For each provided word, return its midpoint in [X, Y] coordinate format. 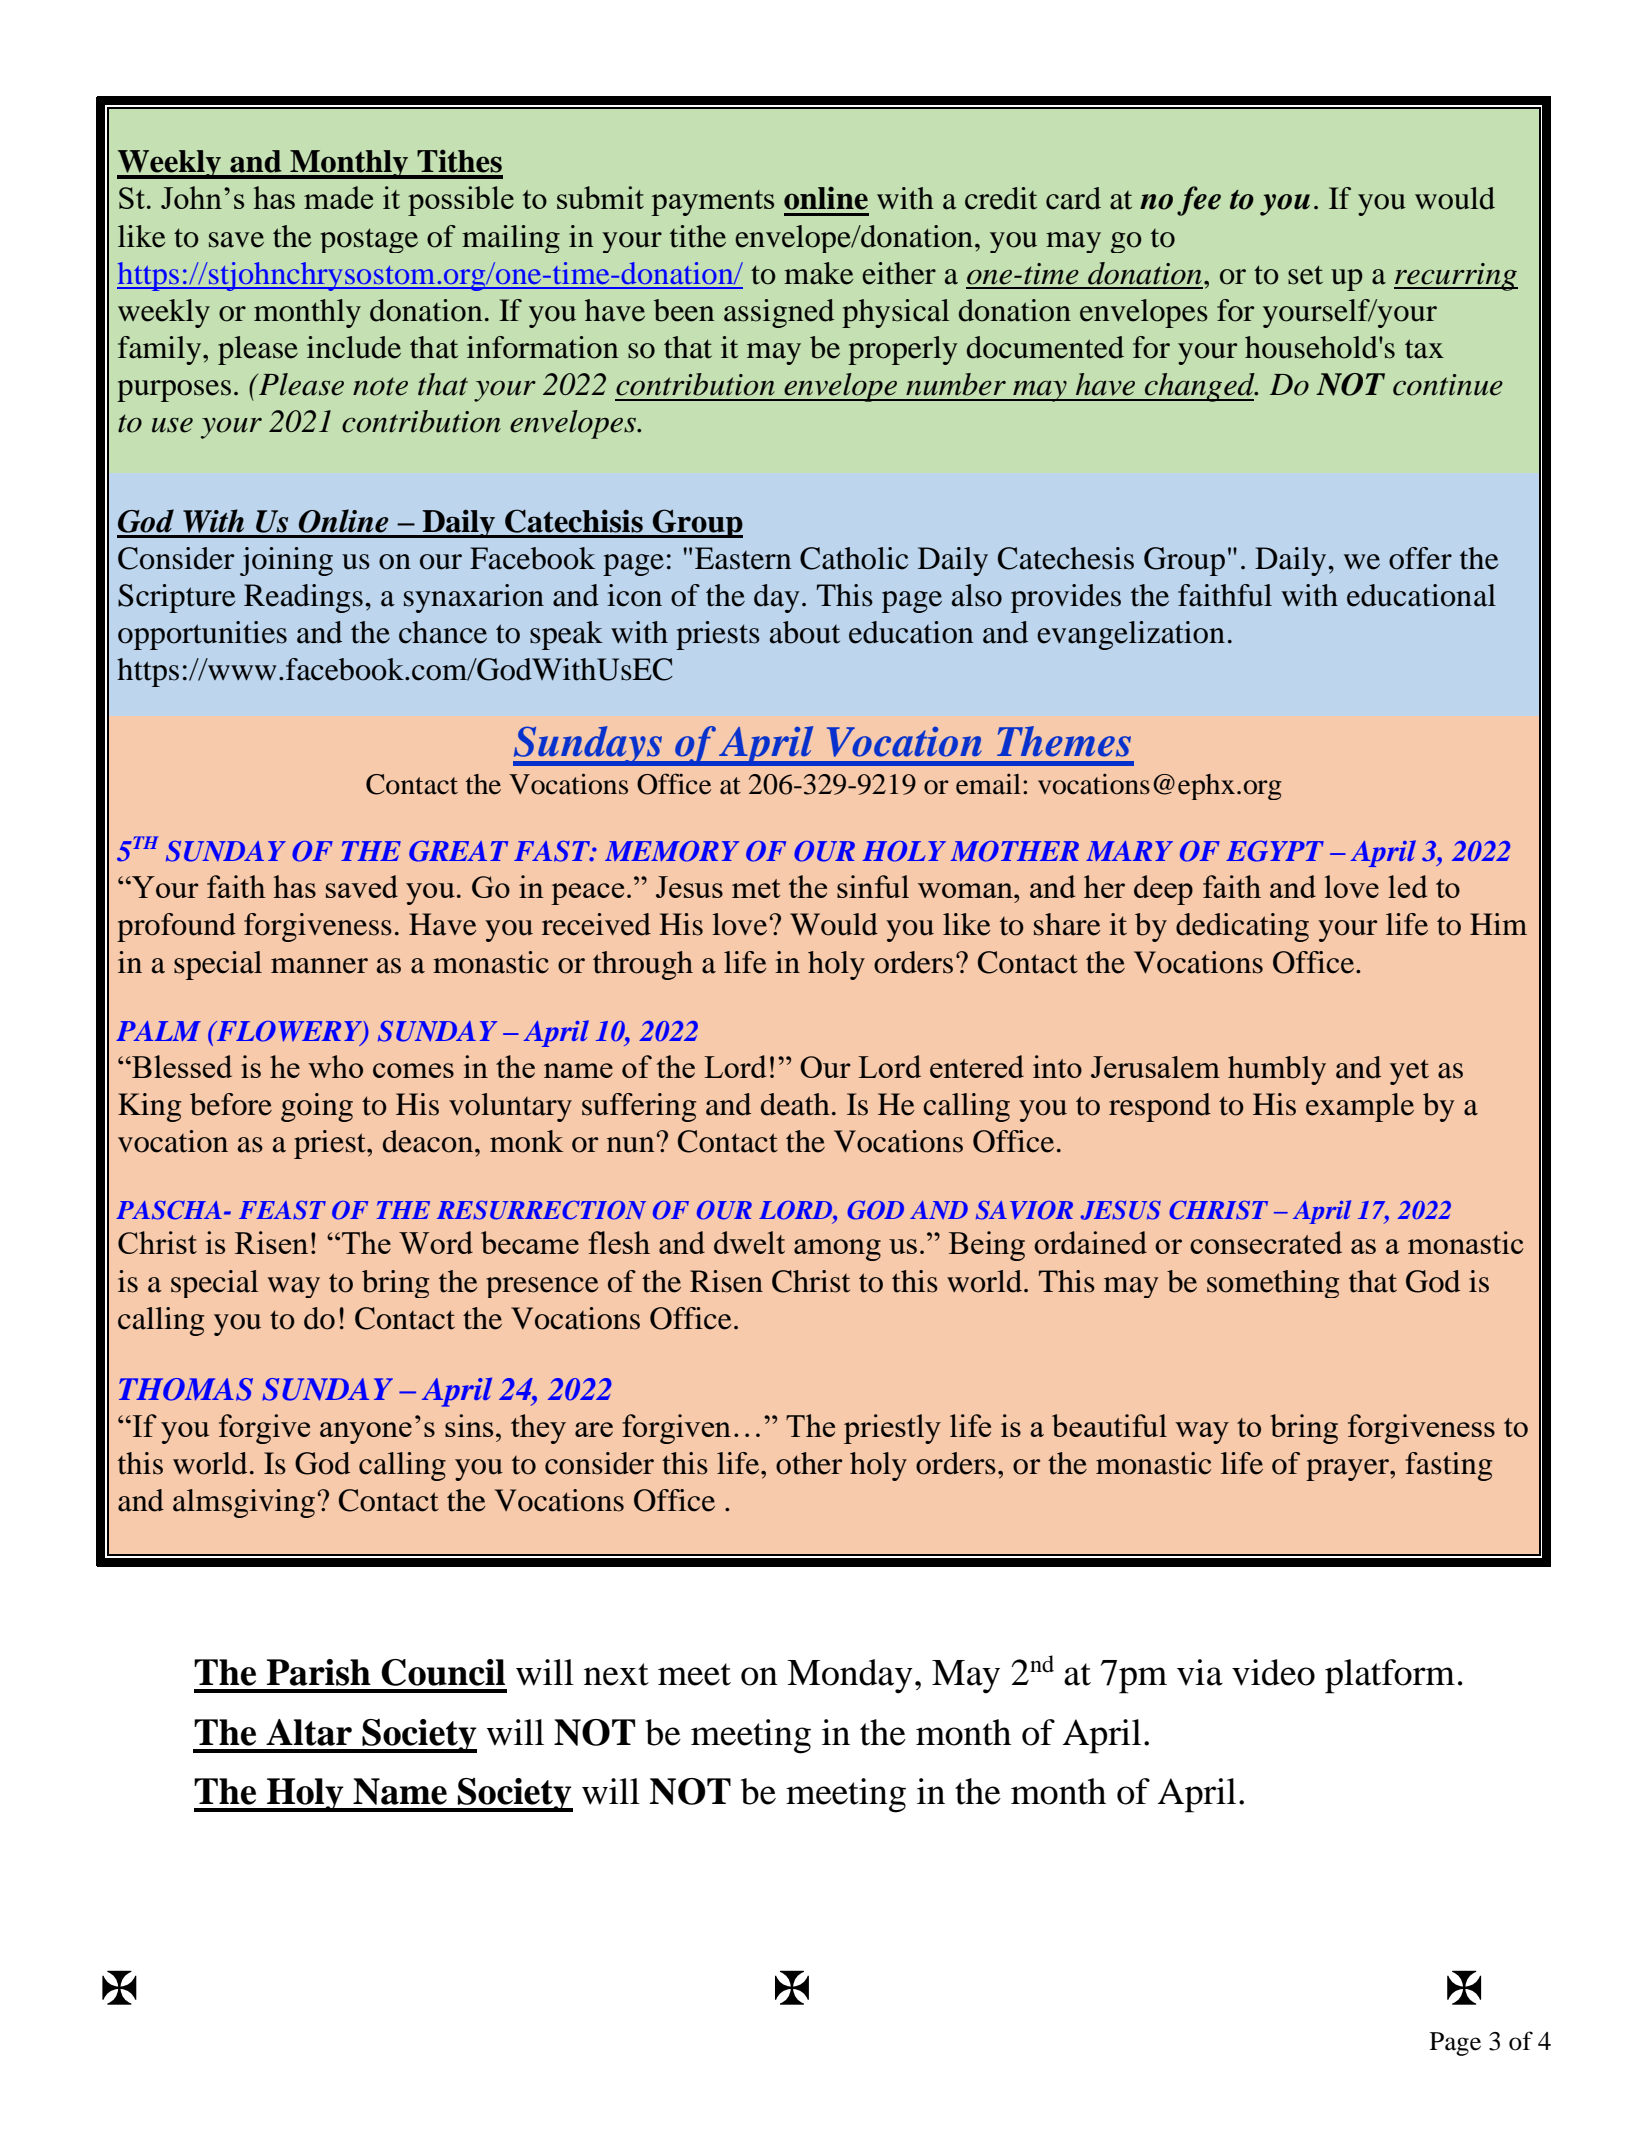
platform [1390, 1676]
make [819, 273]
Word [436, 1242]
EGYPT [1275, 851]
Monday [850, 1676]
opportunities [202, 635]
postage [369, 240]
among [837, 1250]
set [1305, 275]
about [805, 632]
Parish [319, 1672]
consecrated [1266, 1242]
